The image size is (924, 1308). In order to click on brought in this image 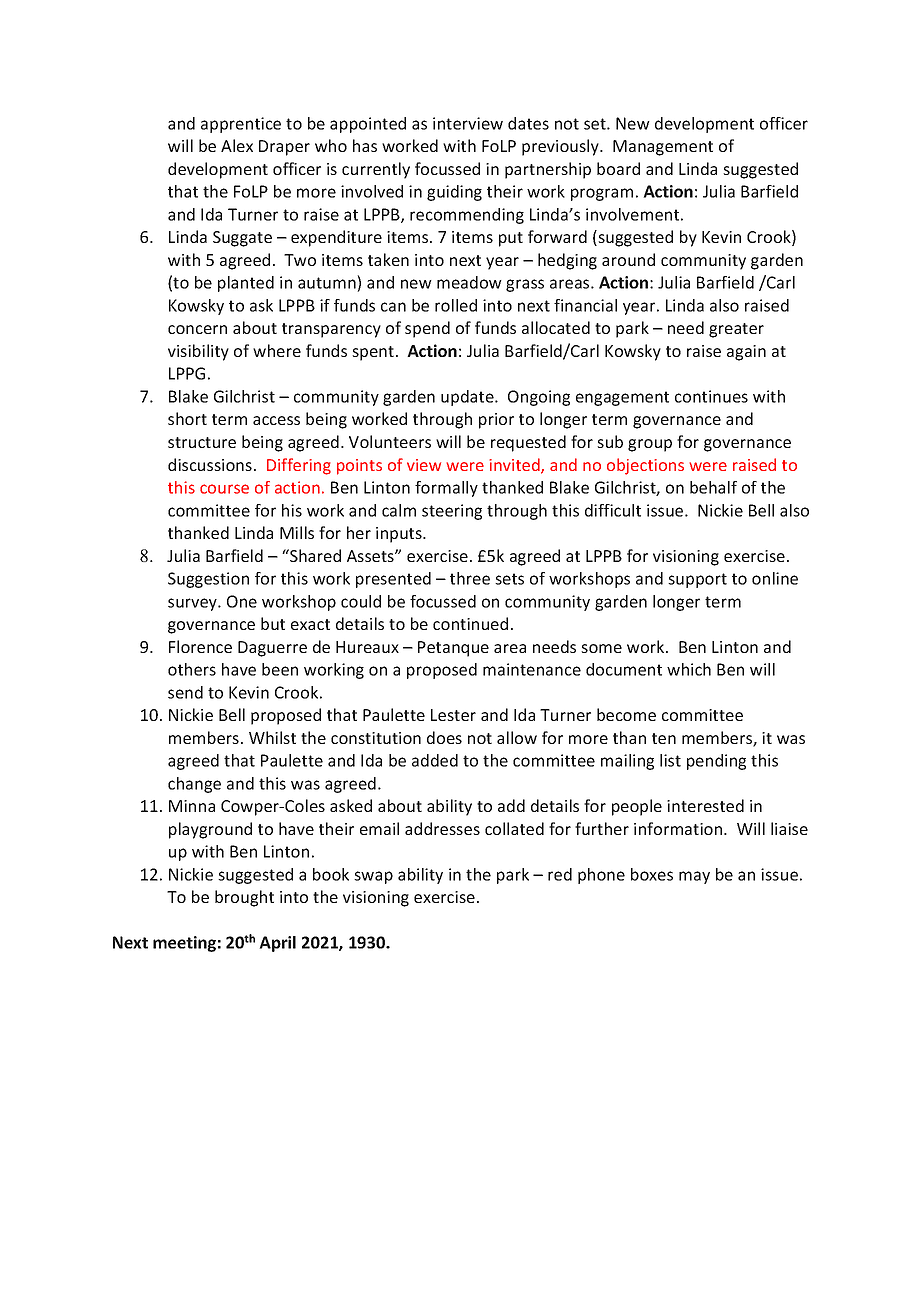, I will do `click(244, 898)`.
